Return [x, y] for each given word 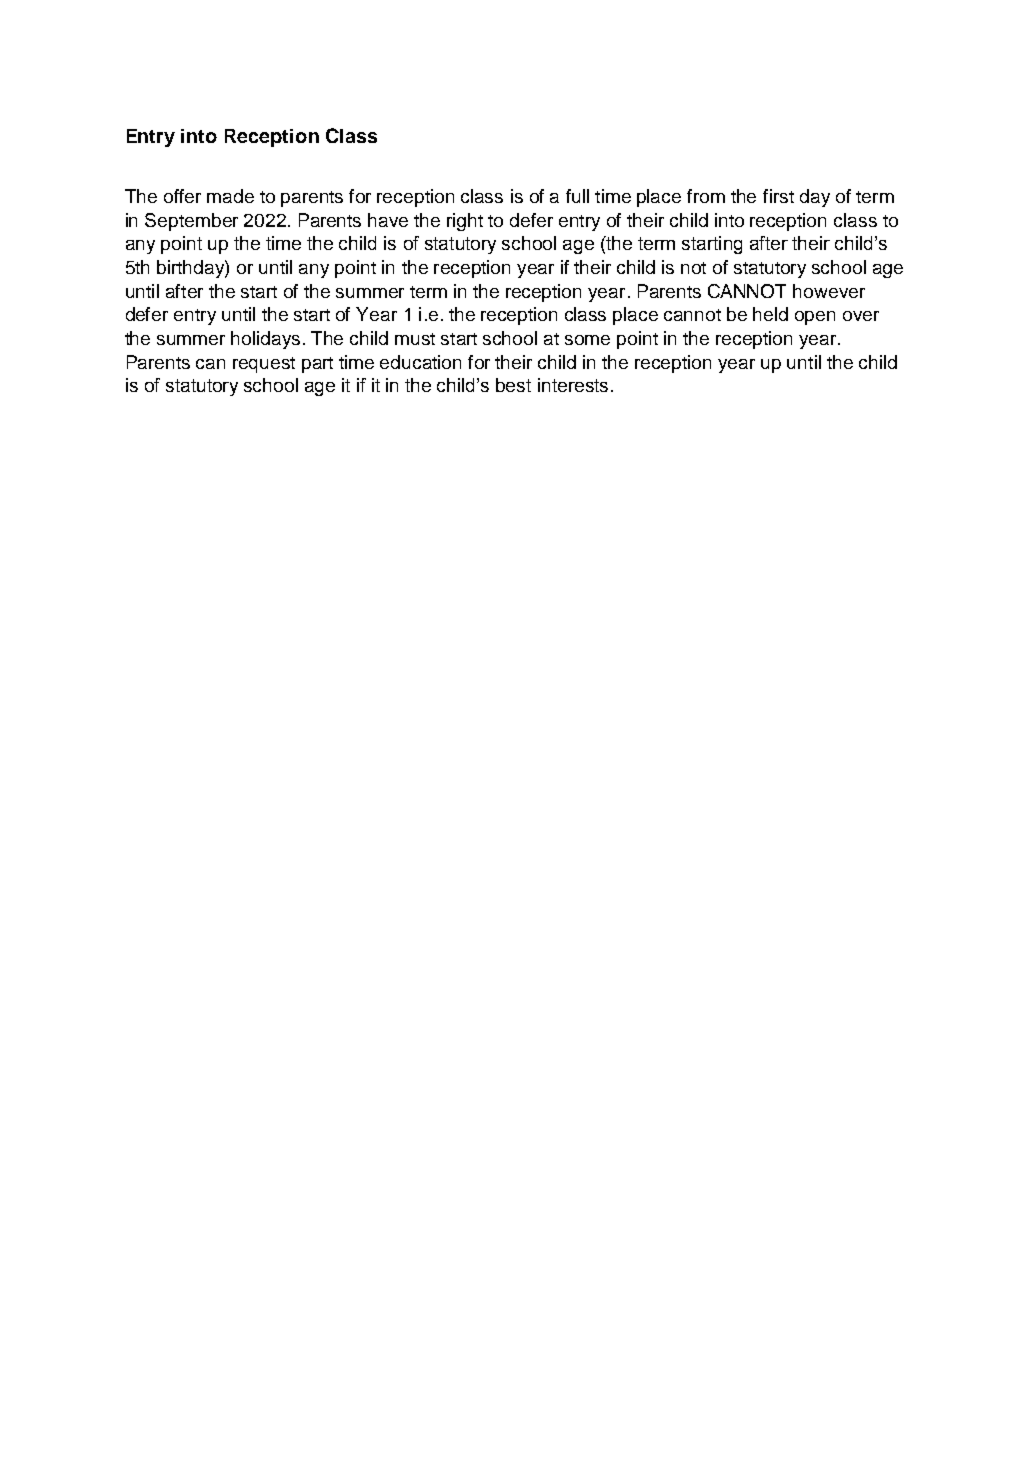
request [264, 365]
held [770, 314]
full [577, 196]
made [230, 196]
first [778, 196]
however [829, 291]
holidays [265, 340]
